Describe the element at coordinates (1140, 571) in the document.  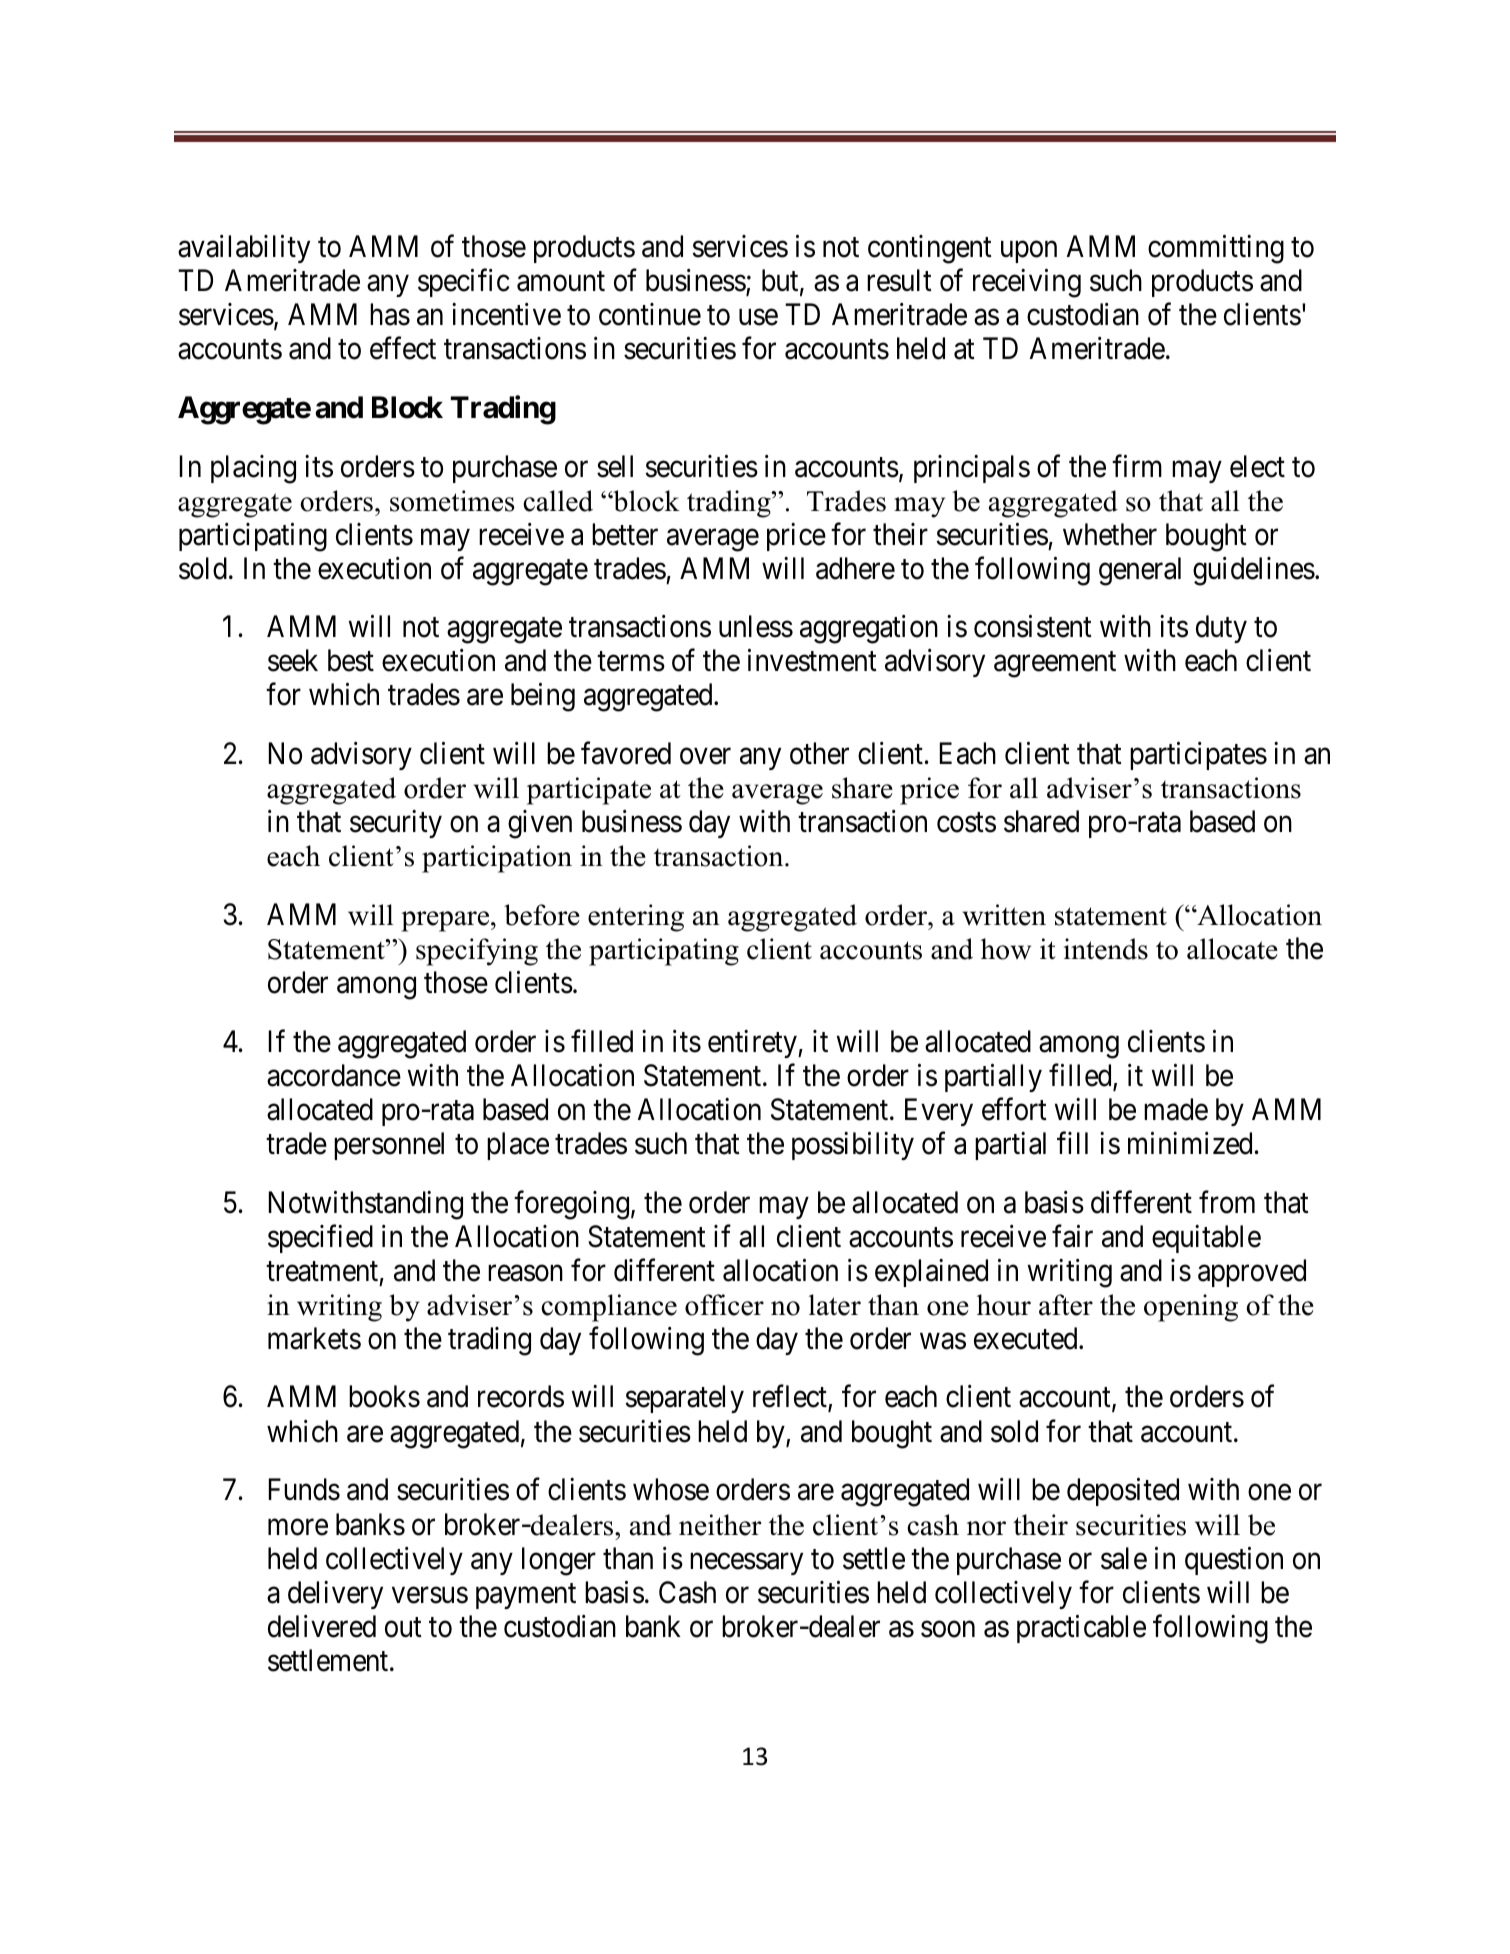
I see `general` at that location.
